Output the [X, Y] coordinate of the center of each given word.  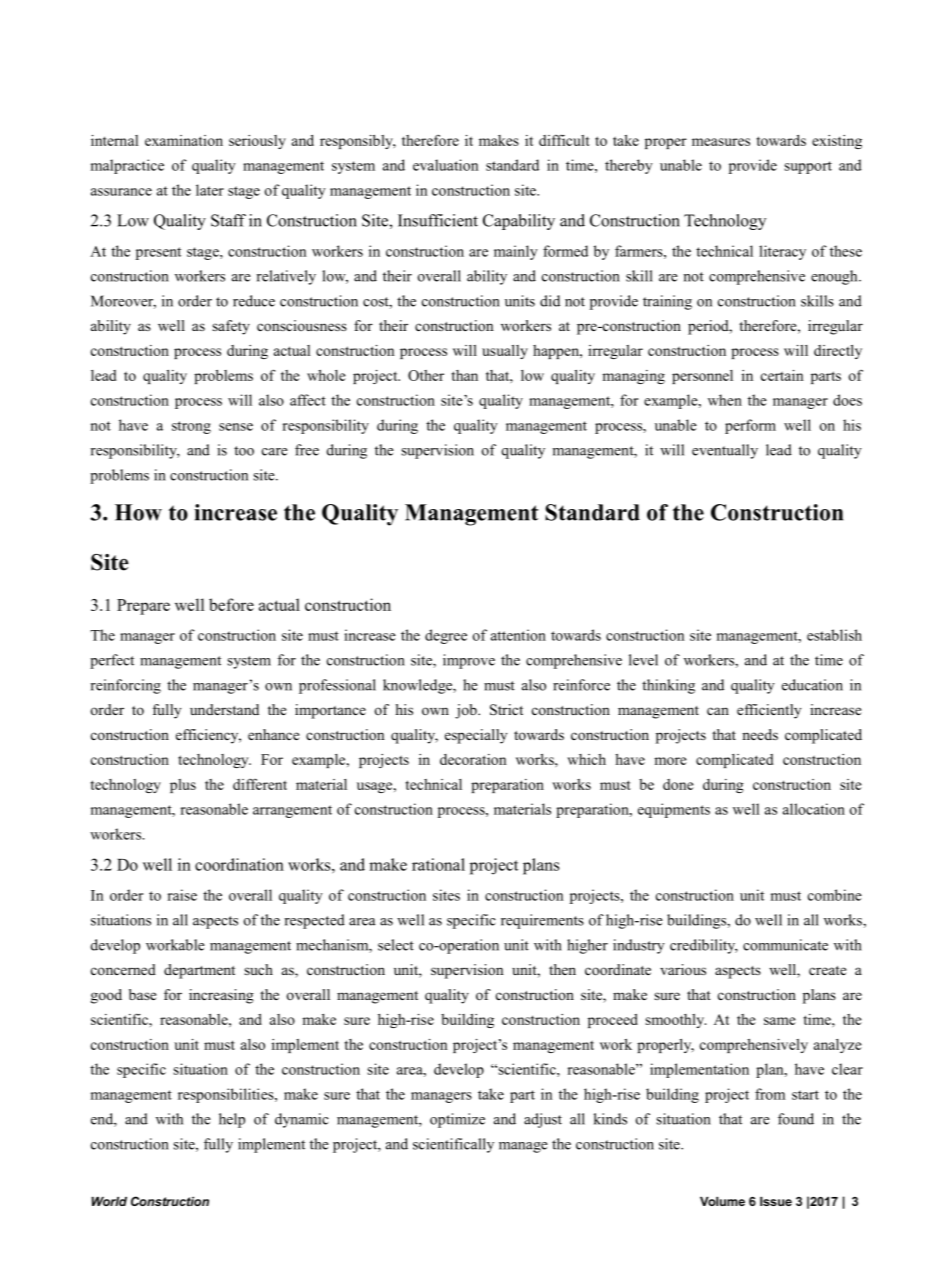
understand [224, 709]
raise [182, 895]
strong [191, 427]
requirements [542, 921]
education [812, 685]
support [808, 167]
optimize [457, 1120]
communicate [785, 945]
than [465, 375]
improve [469, 661]
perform [750, 426]
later [210, 190]
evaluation [445, 165]
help [232, 1120]
